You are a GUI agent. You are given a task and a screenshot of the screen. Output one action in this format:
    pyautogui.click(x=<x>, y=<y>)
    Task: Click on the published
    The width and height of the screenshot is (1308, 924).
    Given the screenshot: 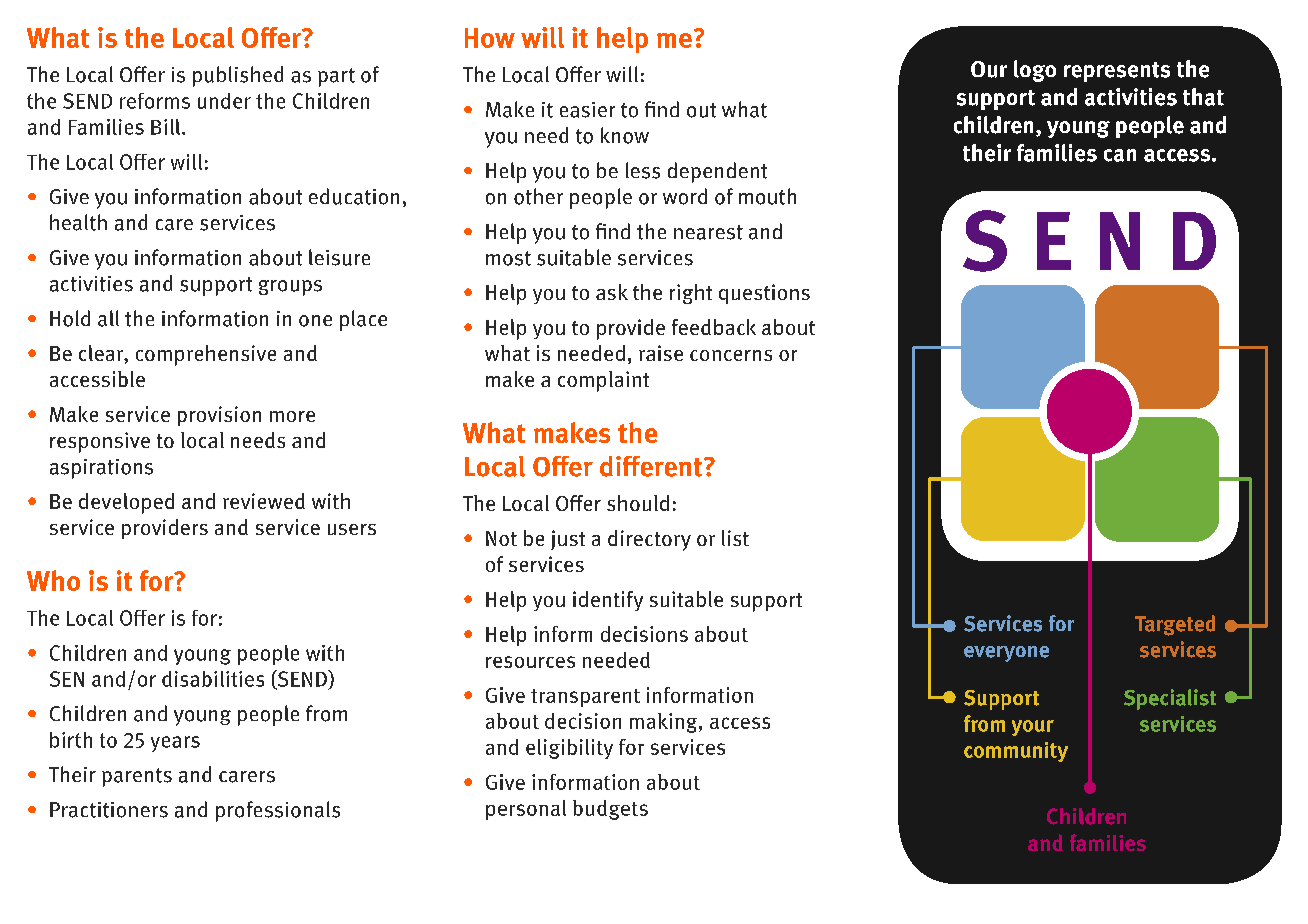 What is the action you would take?
    pyautogui.click(x=238, y=76)
